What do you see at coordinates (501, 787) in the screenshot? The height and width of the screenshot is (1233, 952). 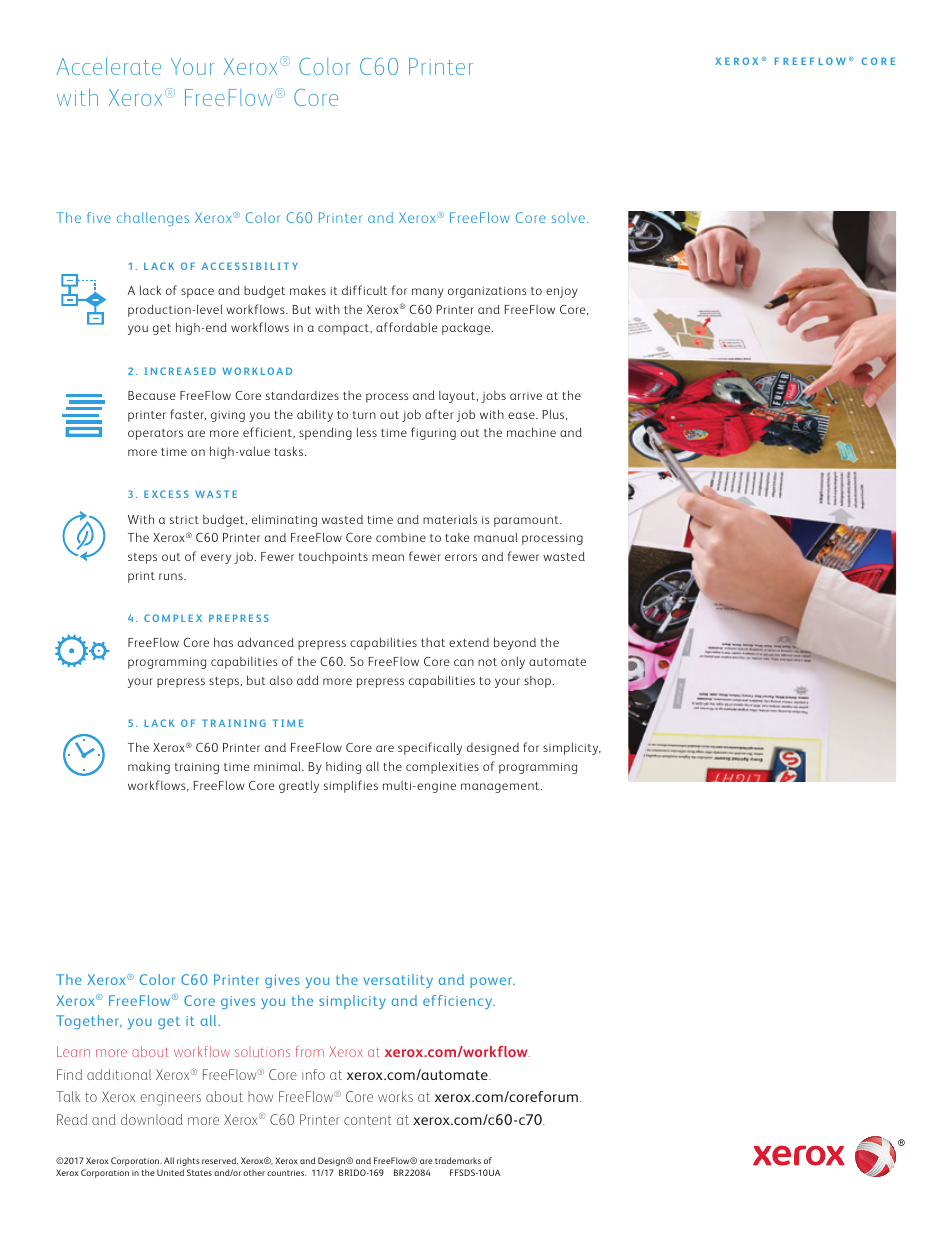 I see `management` at bounding box center [501, 787].
